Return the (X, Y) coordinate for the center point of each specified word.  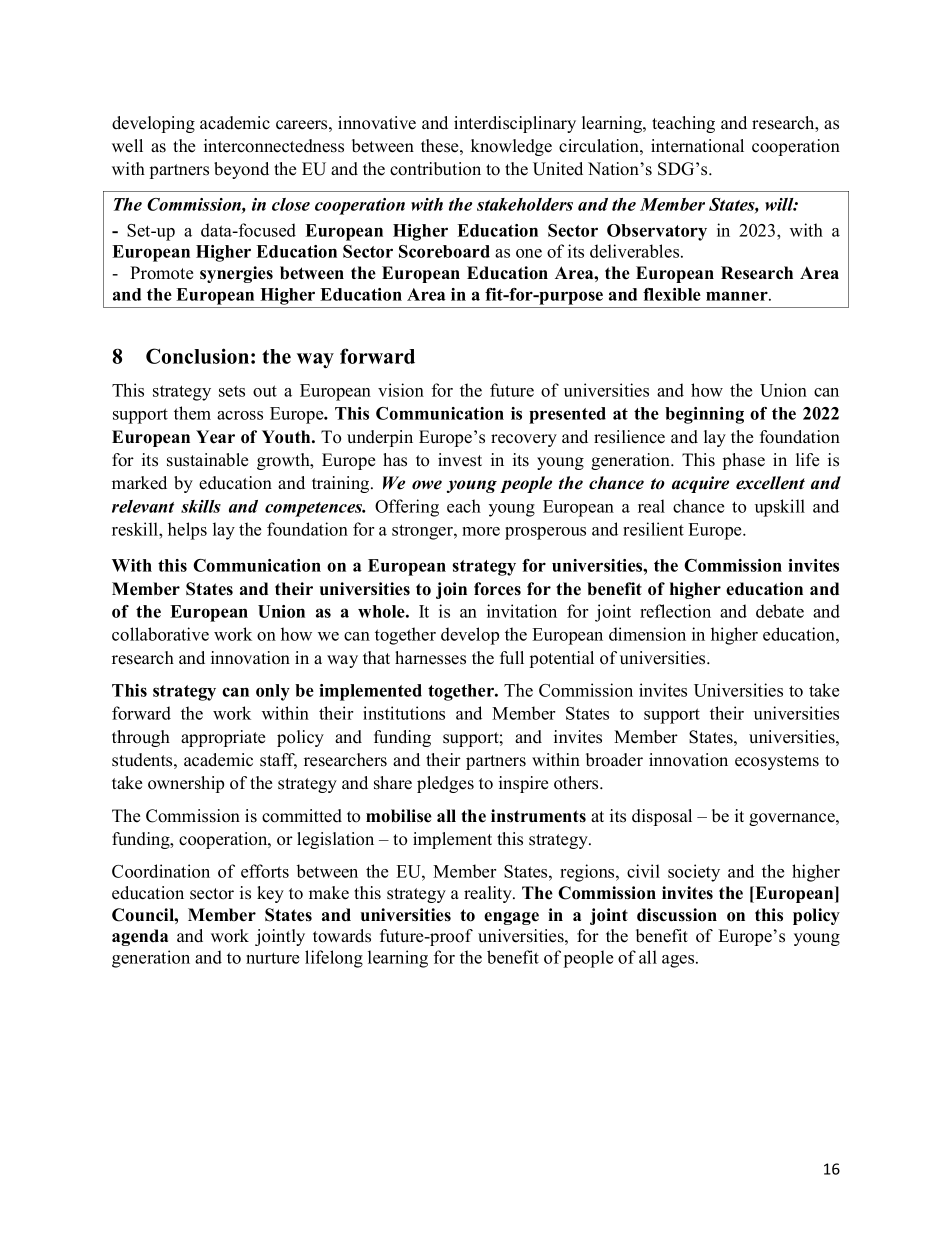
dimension (647, 634)
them (192, 413)
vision (401, 390)
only (273, 692)
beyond (241, 170)
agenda (140, 937)
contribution (435, 169)
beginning (704, 415)
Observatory (657, 232)
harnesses (430, 658)
